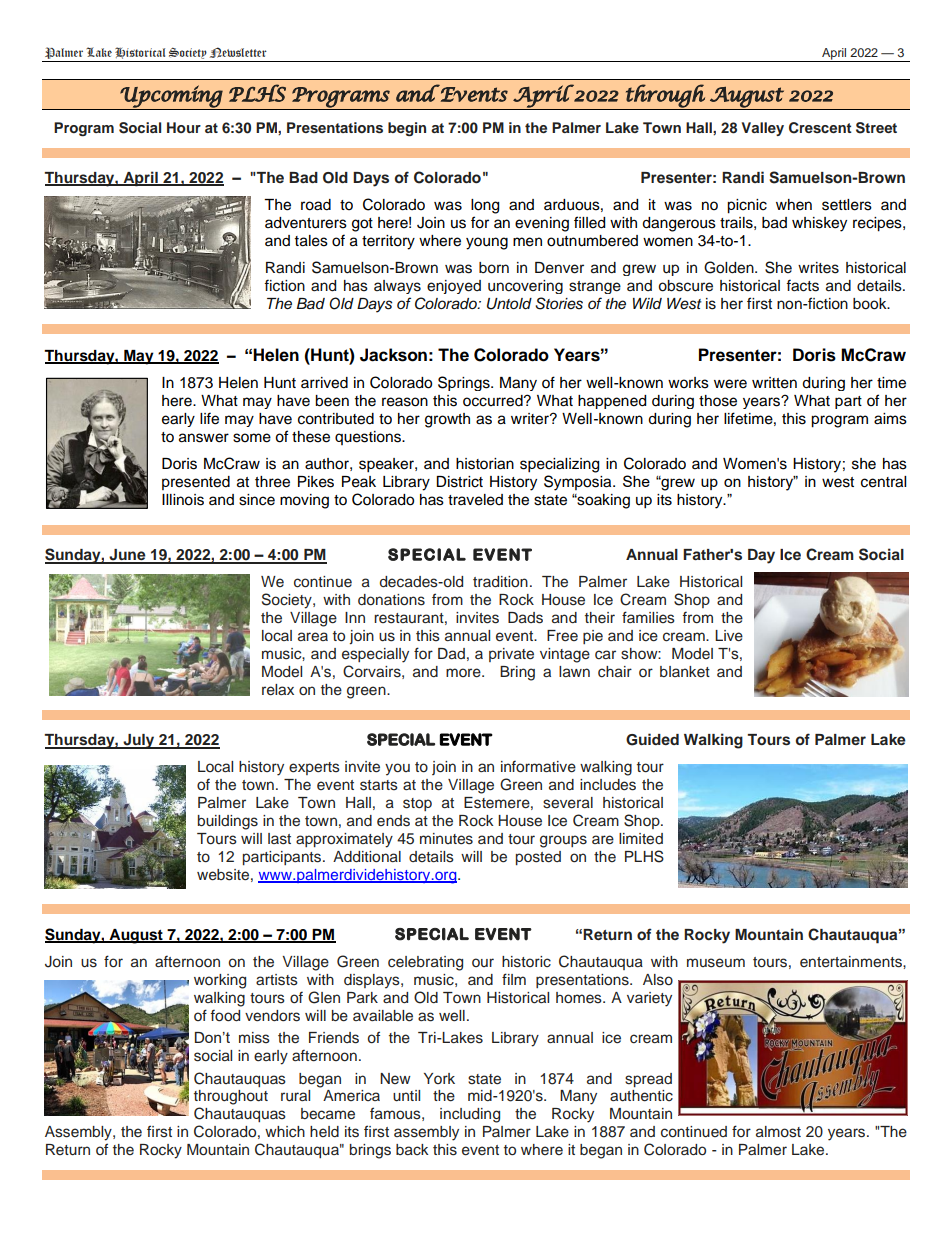  I want to click on which, so click(285, 1132).
